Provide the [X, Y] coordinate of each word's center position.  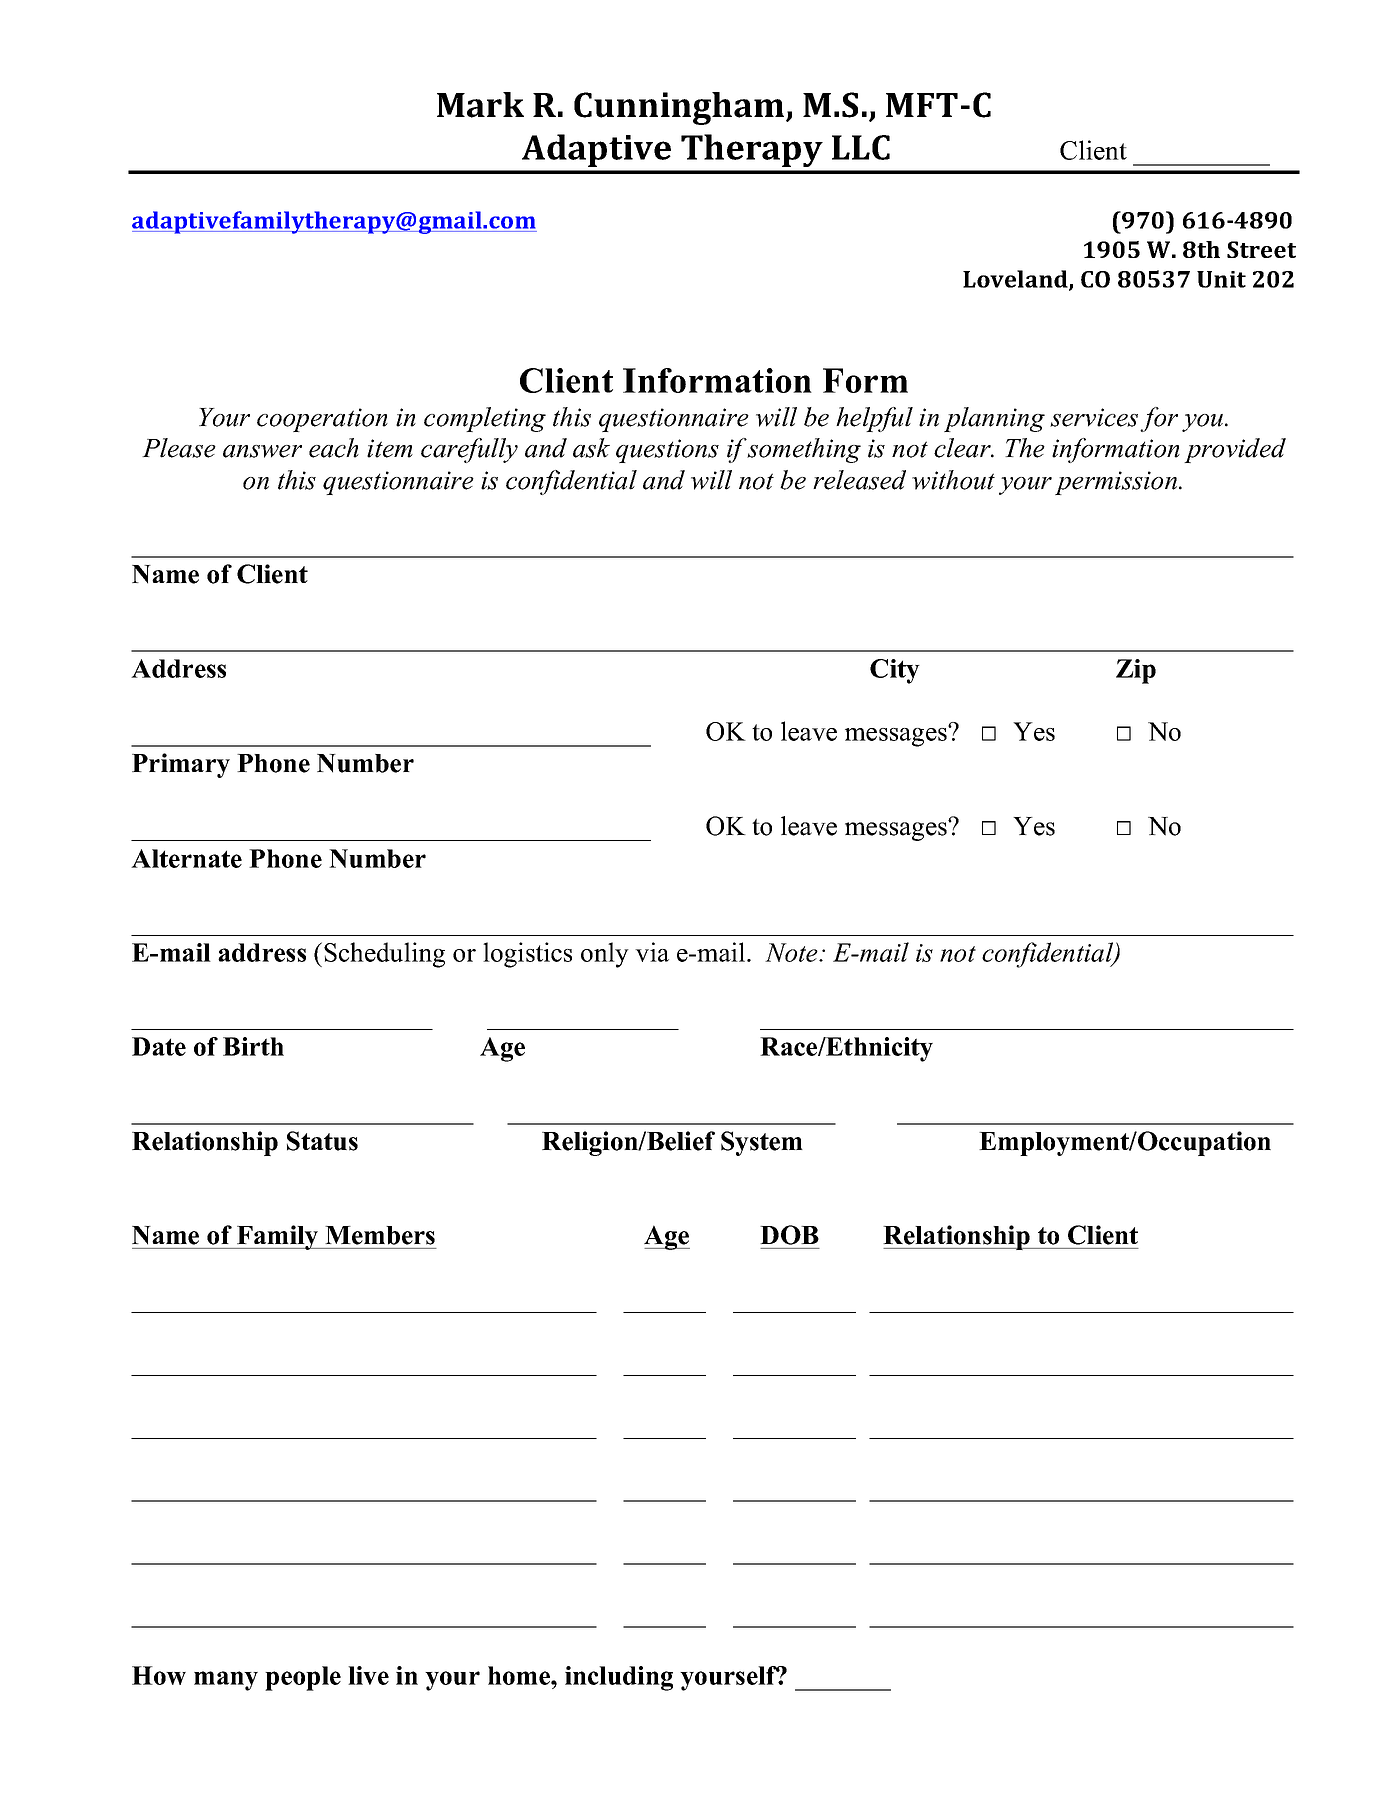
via [652, 952]
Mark [480, 105]
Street [1261, 249]
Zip [1136, 671]
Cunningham [680, 108]
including [619, 1678]
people [303, 1678]
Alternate [186, 858]
